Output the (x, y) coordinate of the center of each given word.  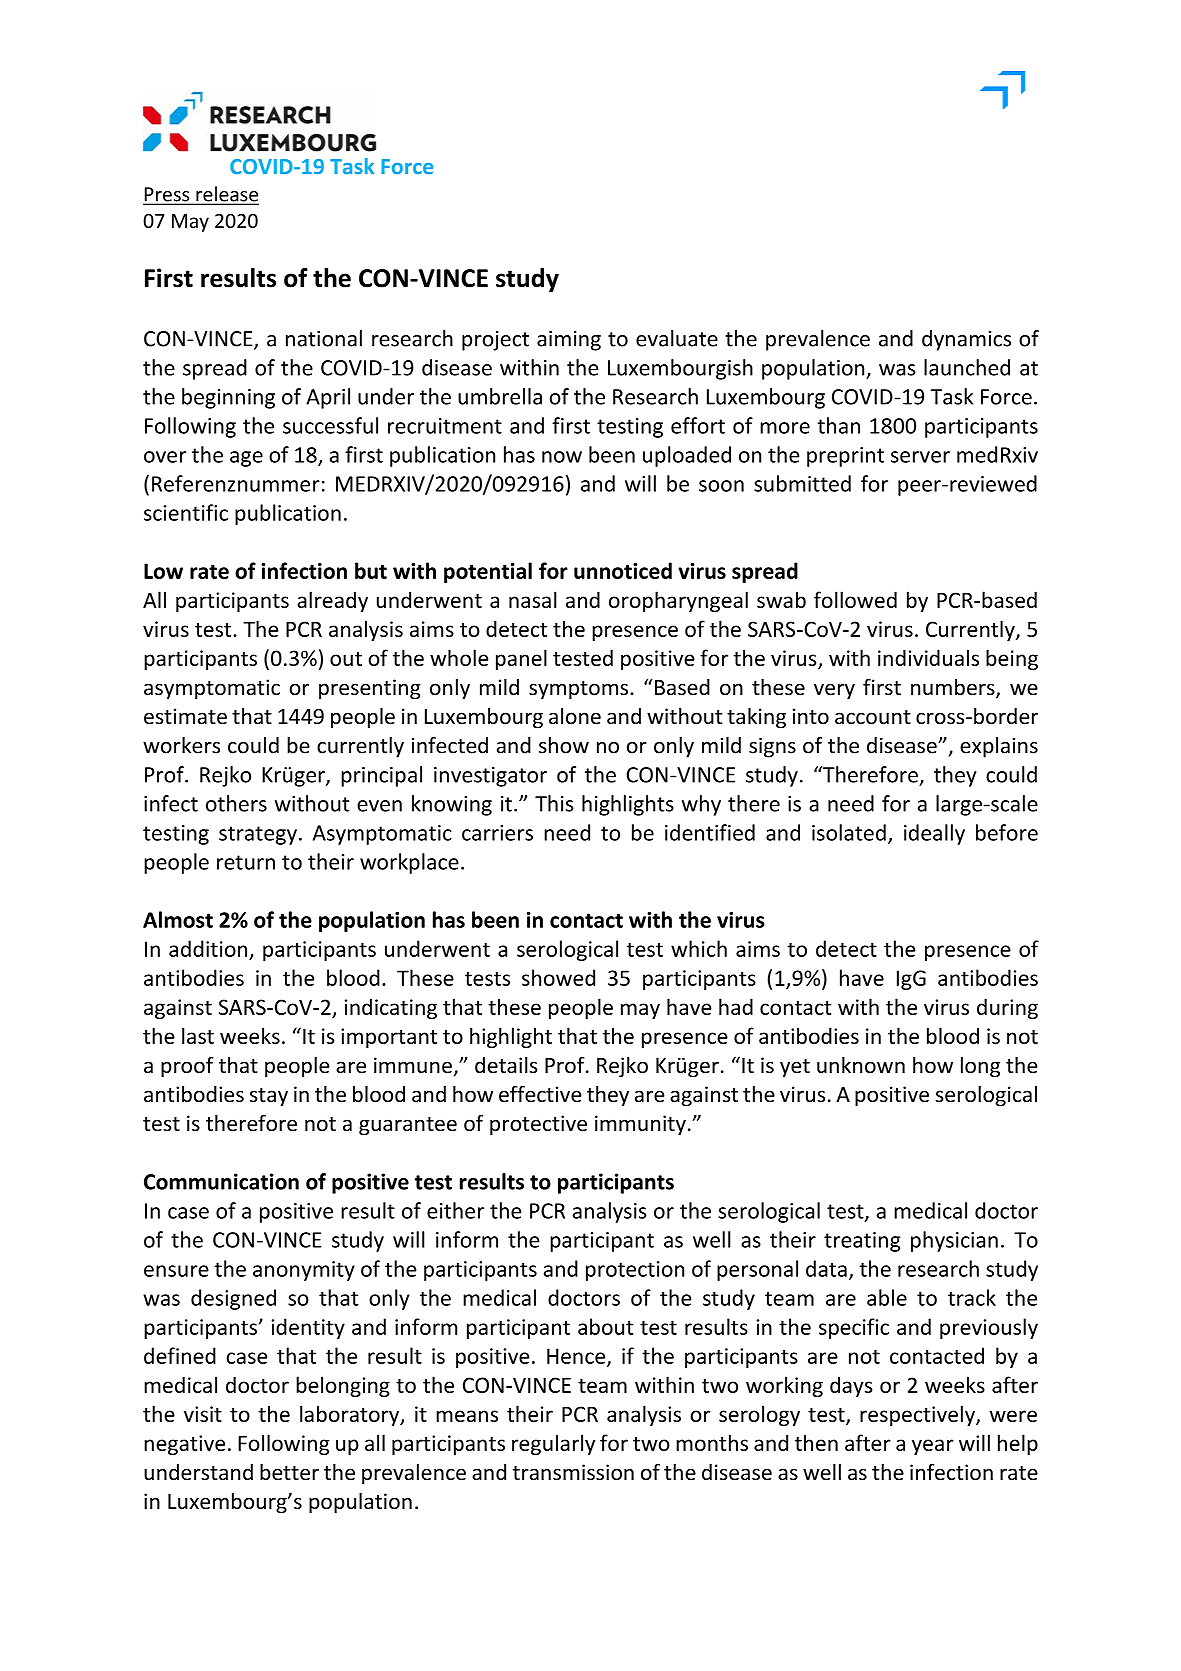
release (226, 195)
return (246, 862)
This (554, 803)
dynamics (966, 340)
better (289, 1472)
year (933, 1447)
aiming (569, 341)
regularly (553, 1444)
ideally (934, 834)
